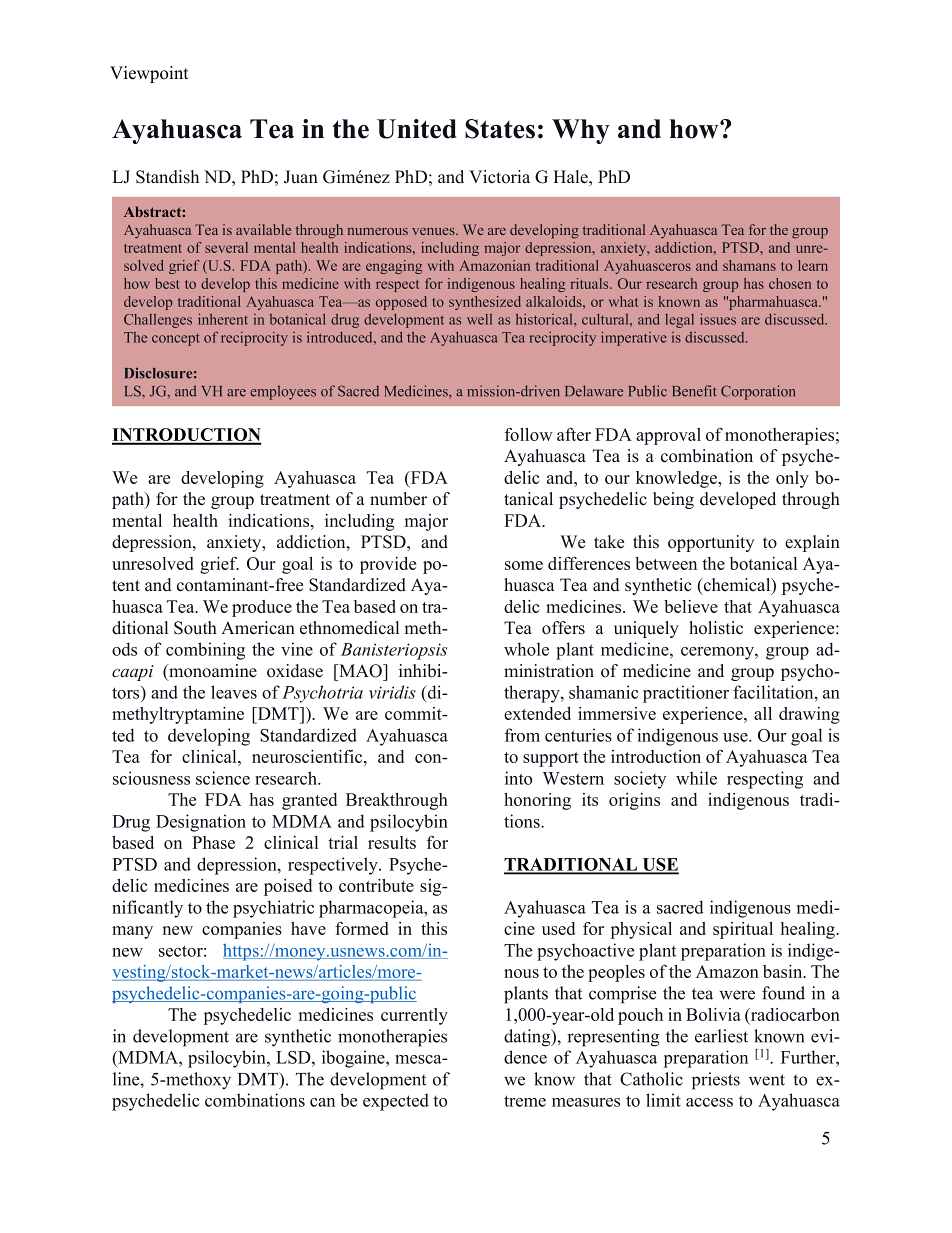 The width and height of the screenshot is (952, 1233). I want to click on LSD, so click(294, 1057).
